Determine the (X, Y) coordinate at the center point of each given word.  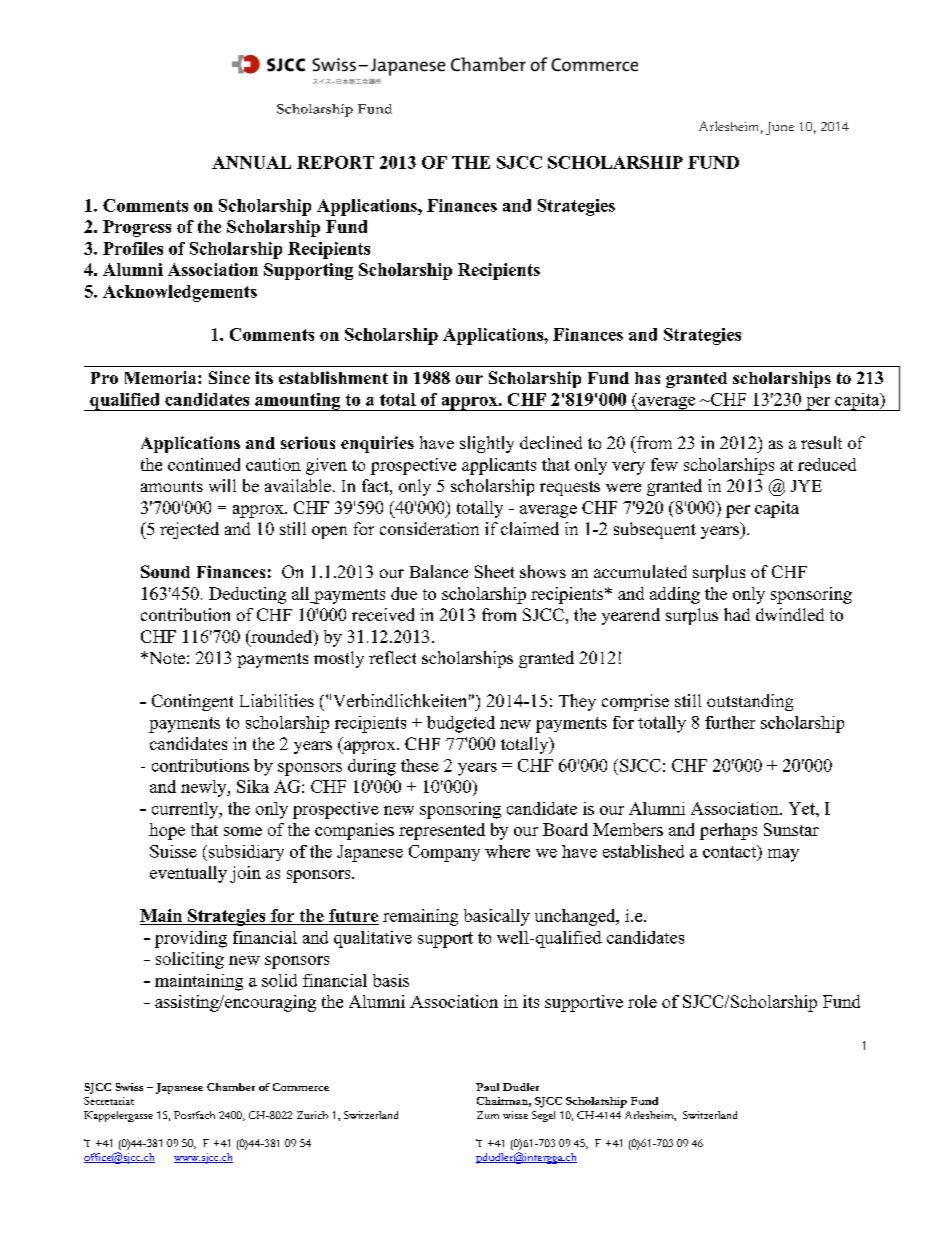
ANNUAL (251, 162)
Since (229, 377)
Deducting (247, 595)
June (780, 128)
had (737, 614)
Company (444, 853)
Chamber (231, 1087)
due (404, 593)
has (647, 378)
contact (731, 852)
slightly (487, 444)
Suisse (173, 851)
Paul (487, 1087)
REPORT (335, 162)
